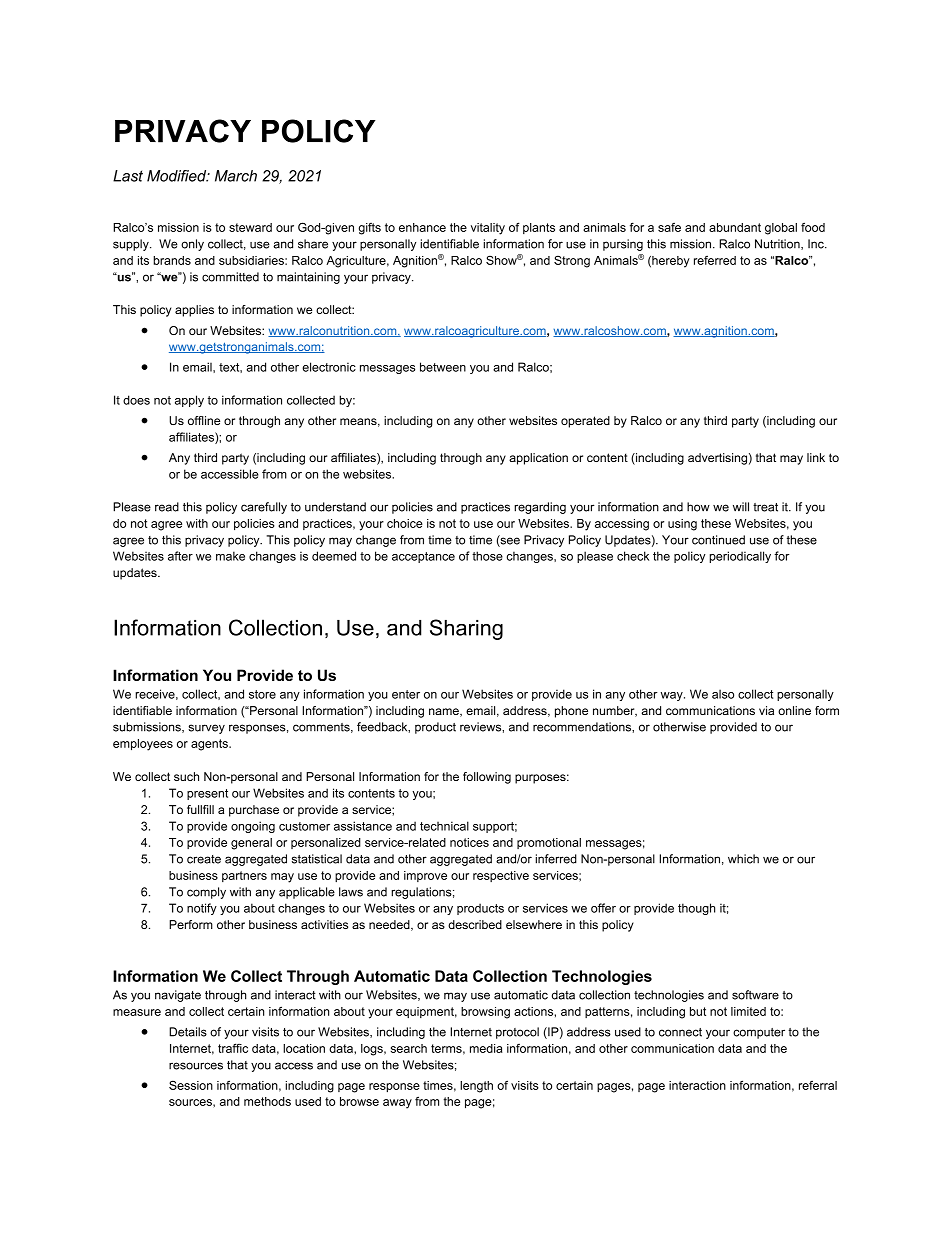 Image resolution: width=952 pixels, height=1233 pixels. Describe the element at coordinates (236, 176) in the document. I see `March` at that location.
